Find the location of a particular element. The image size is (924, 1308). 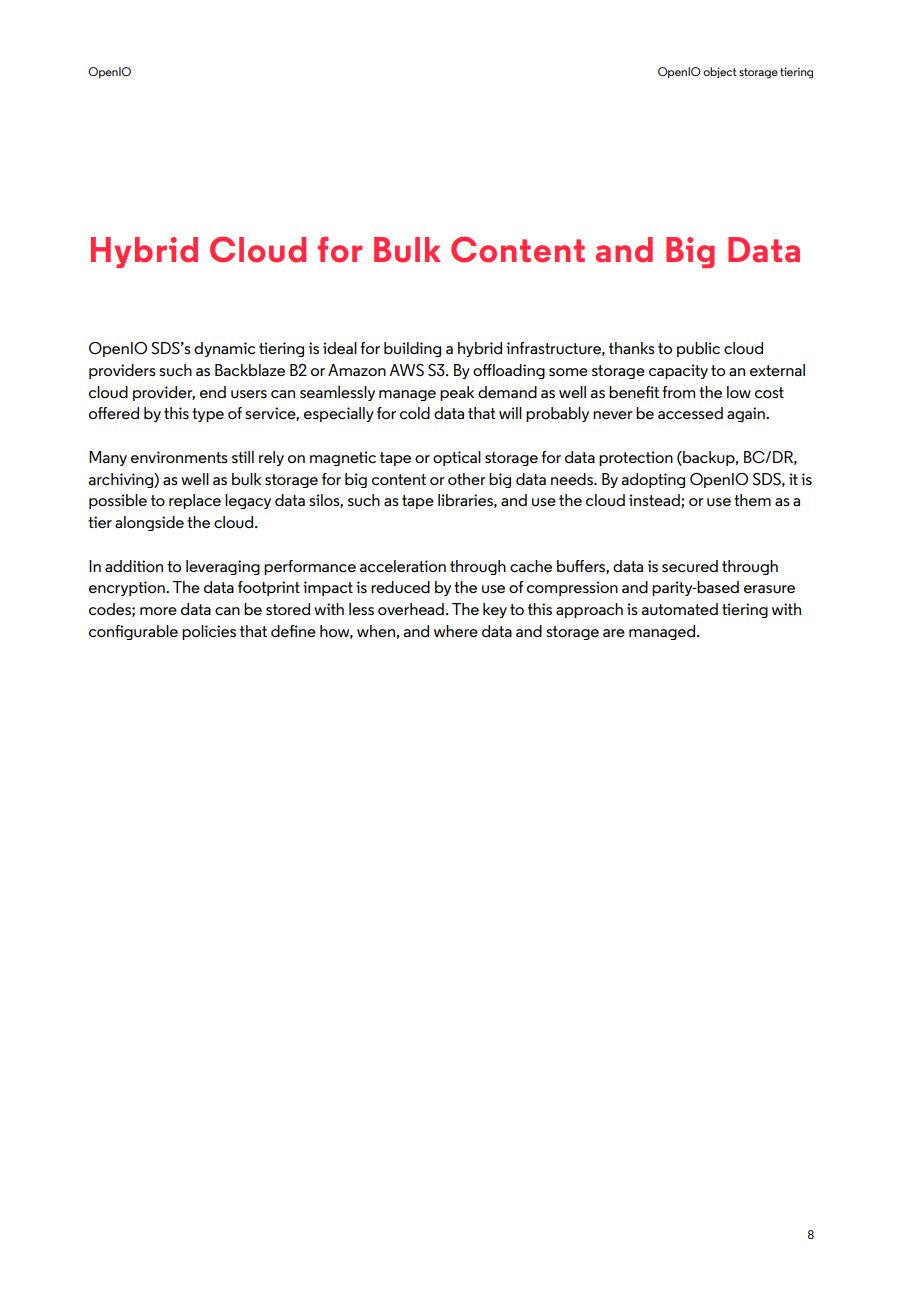

dynamic is located at coordinates (224, 349).
